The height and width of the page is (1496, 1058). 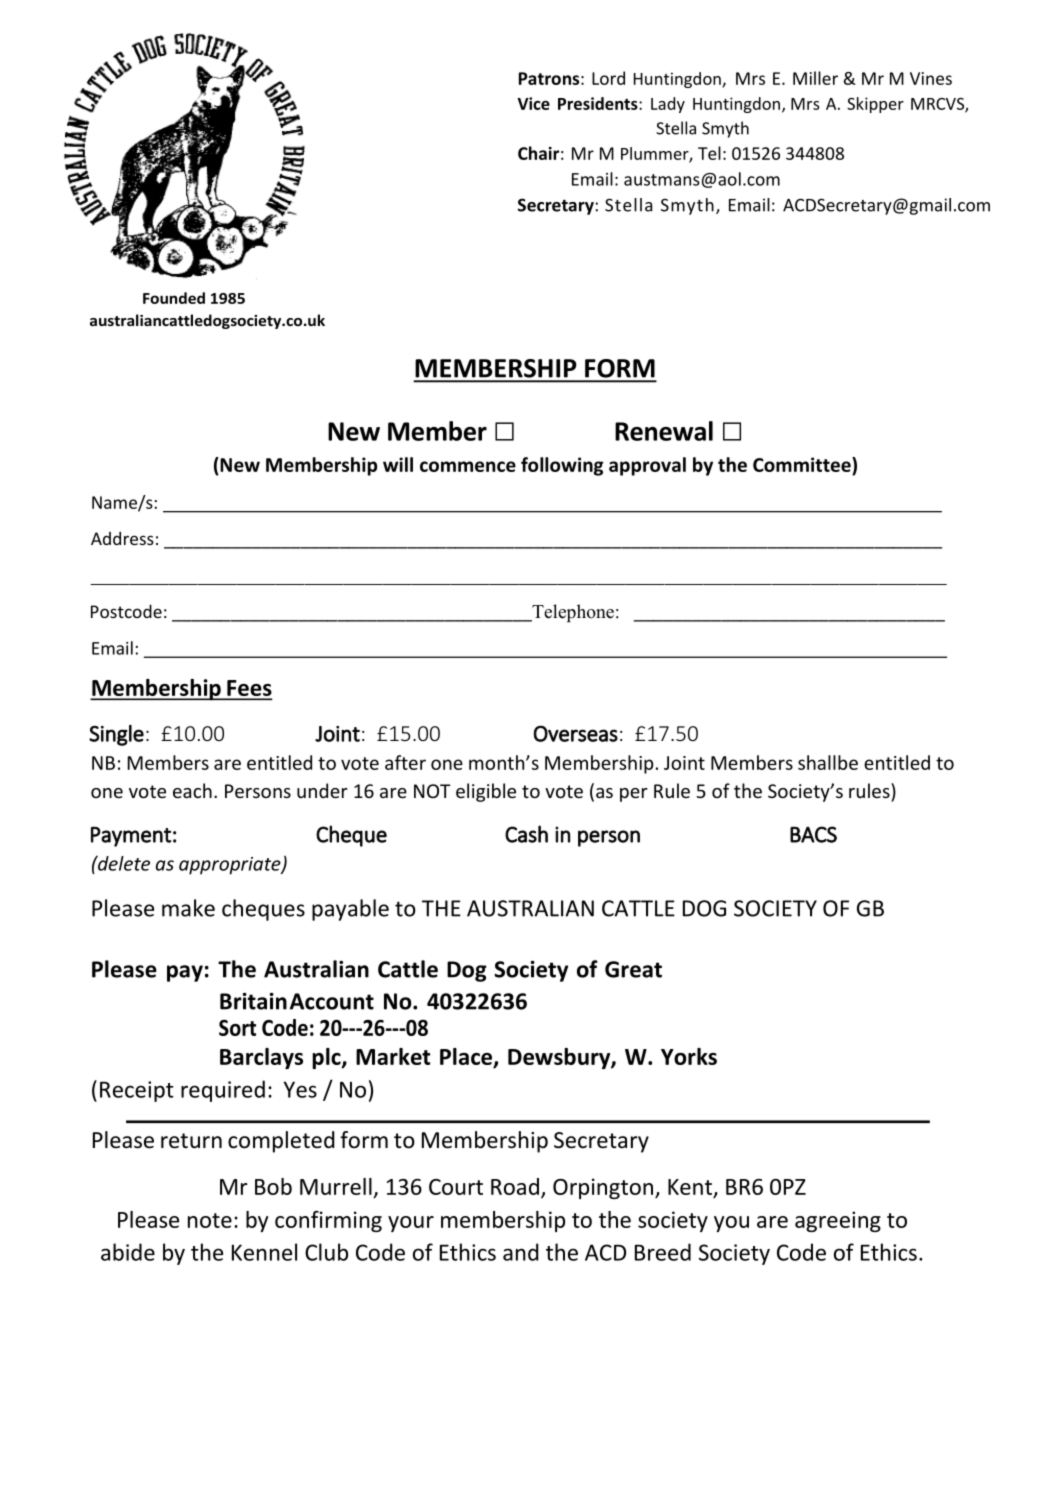 I want to click on Road, so click(x=515, y=1186).
